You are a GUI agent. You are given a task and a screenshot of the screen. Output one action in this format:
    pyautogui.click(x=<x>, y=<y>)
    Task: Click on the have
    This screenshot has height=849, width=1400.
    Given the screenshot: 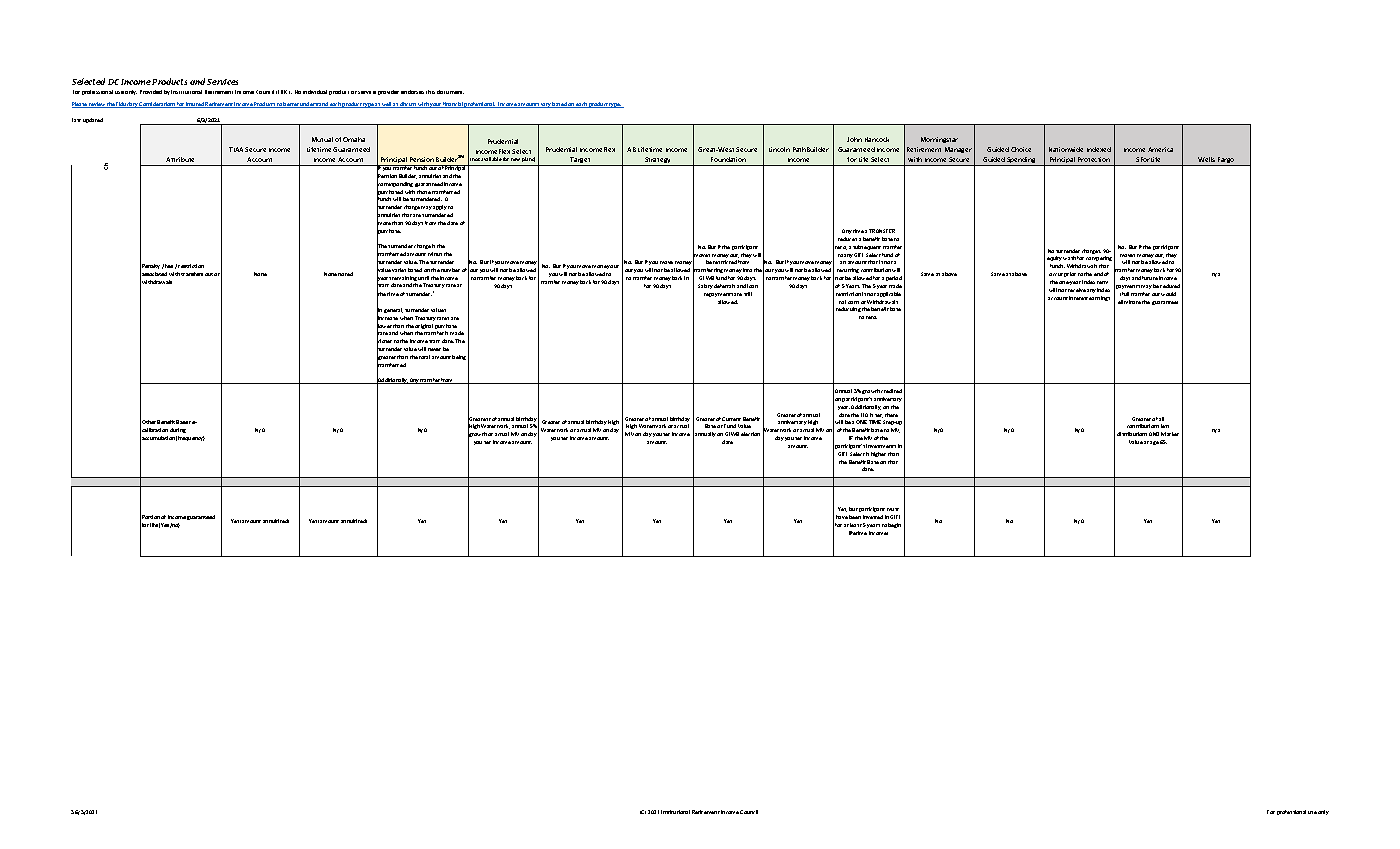 What is the action you would take?
    pyautogui.click(x=842, y=517)
